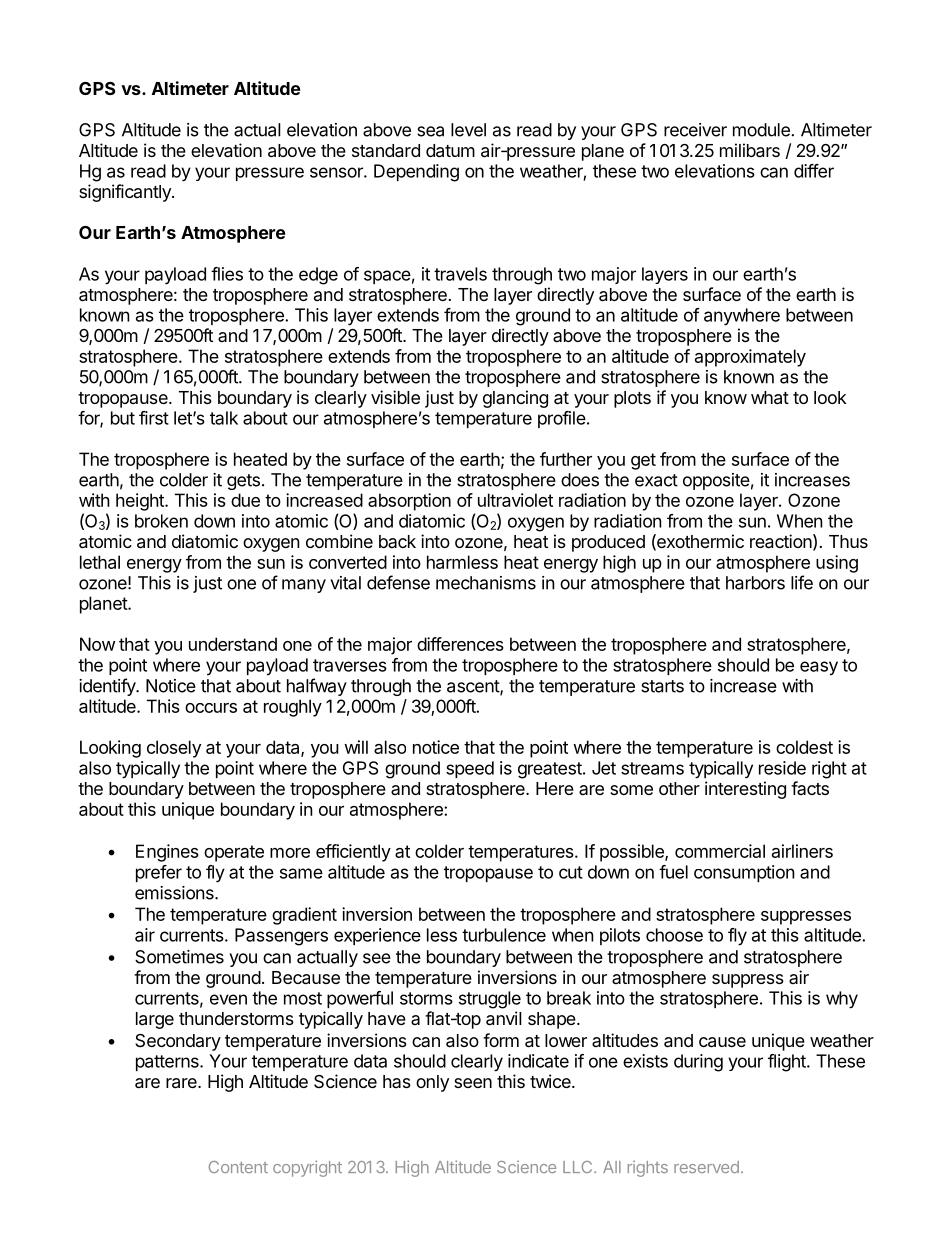  I want to click on seen, so click(473, 1083).
